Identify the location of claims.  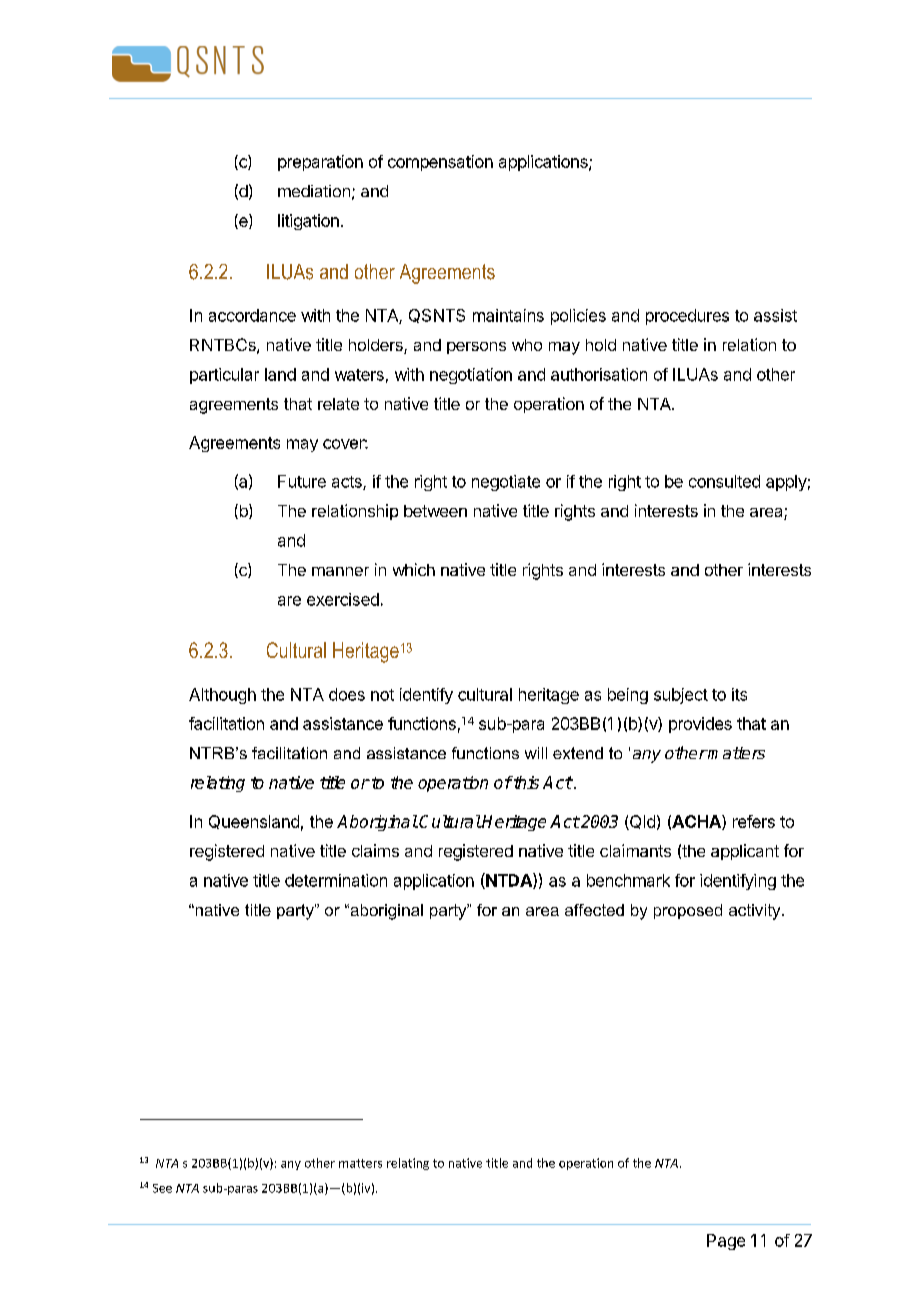
(375, 850).
